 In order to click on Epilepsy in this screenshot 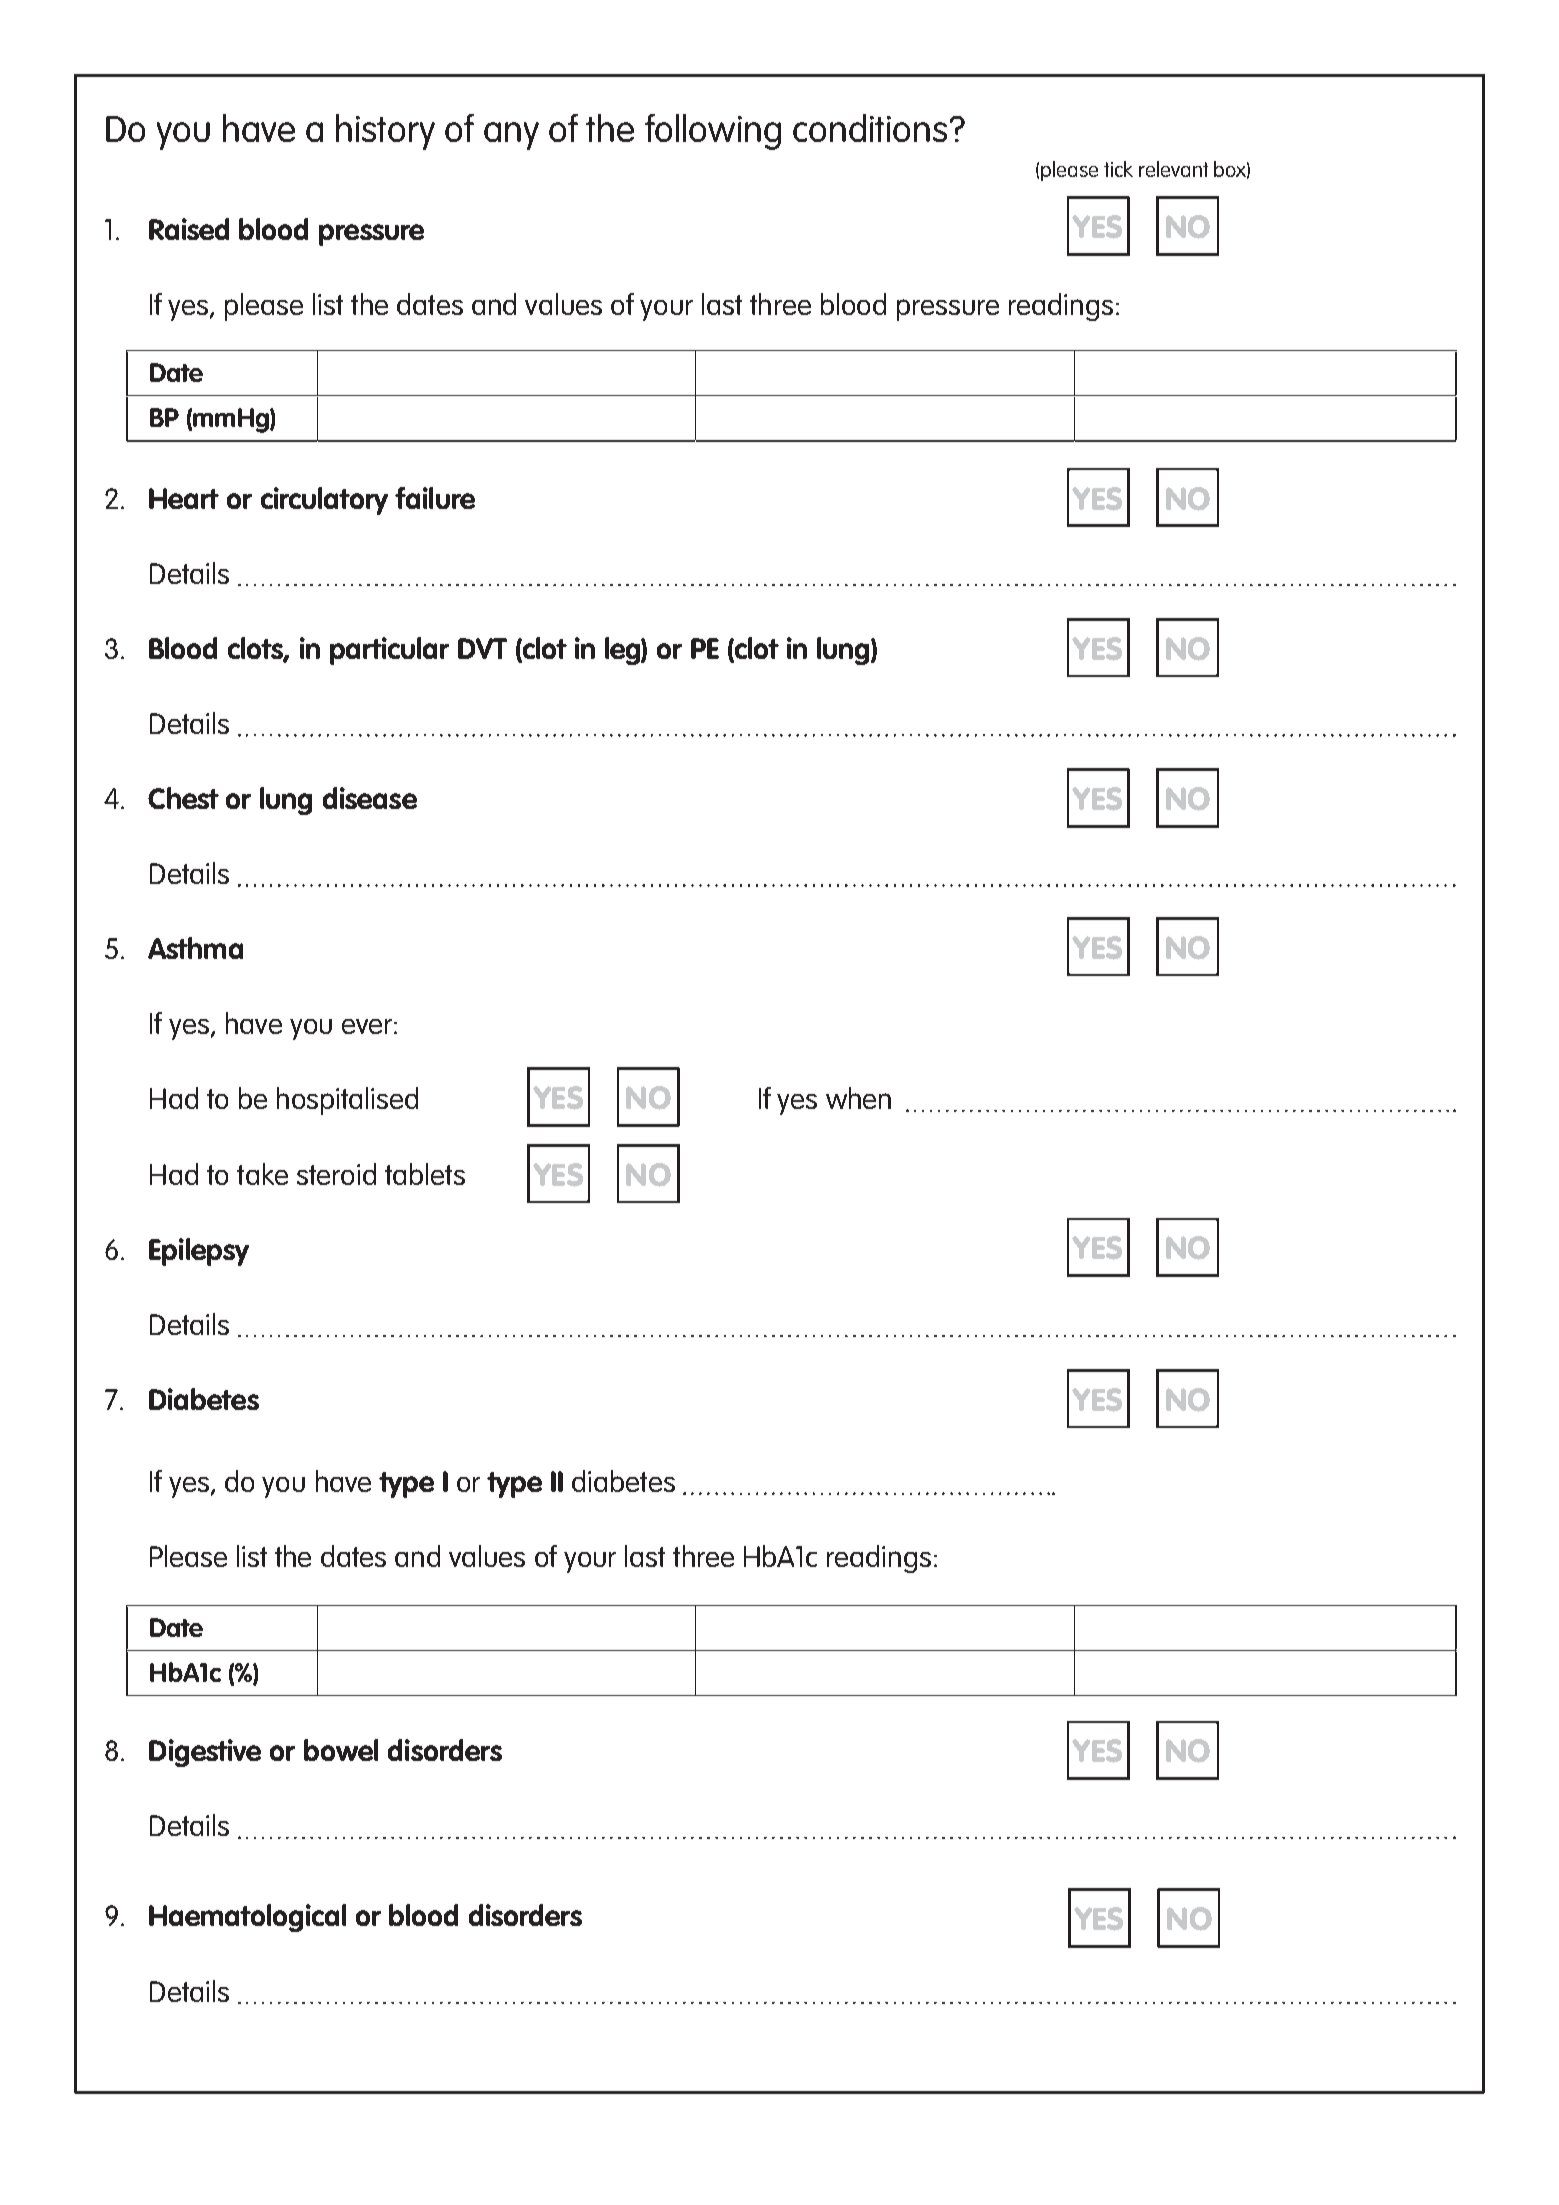, I will do `click(199, 1252)`.
